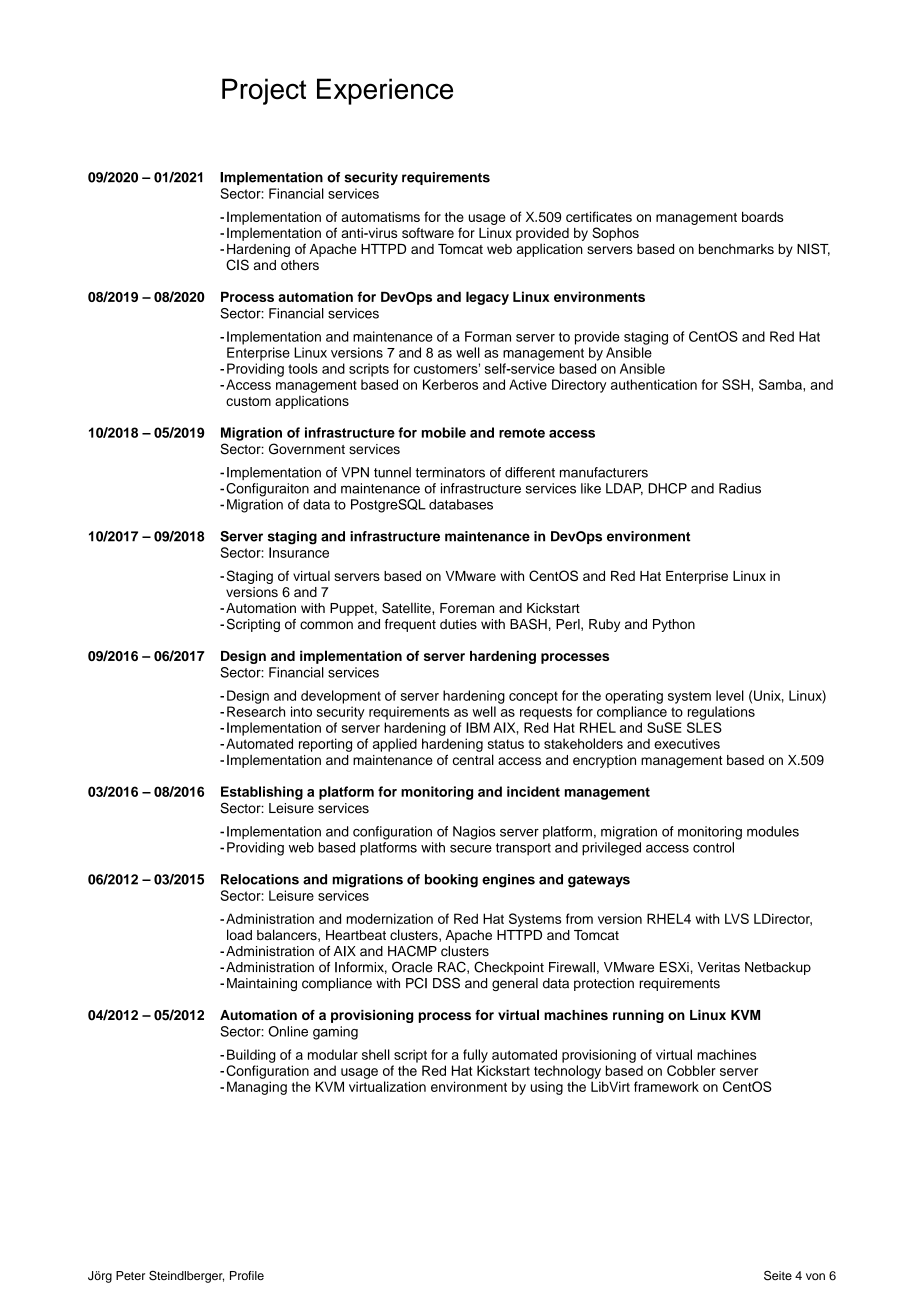  Describe the element at coordinates (740, 488) in the screenshot. I see `Radius` at that location.
